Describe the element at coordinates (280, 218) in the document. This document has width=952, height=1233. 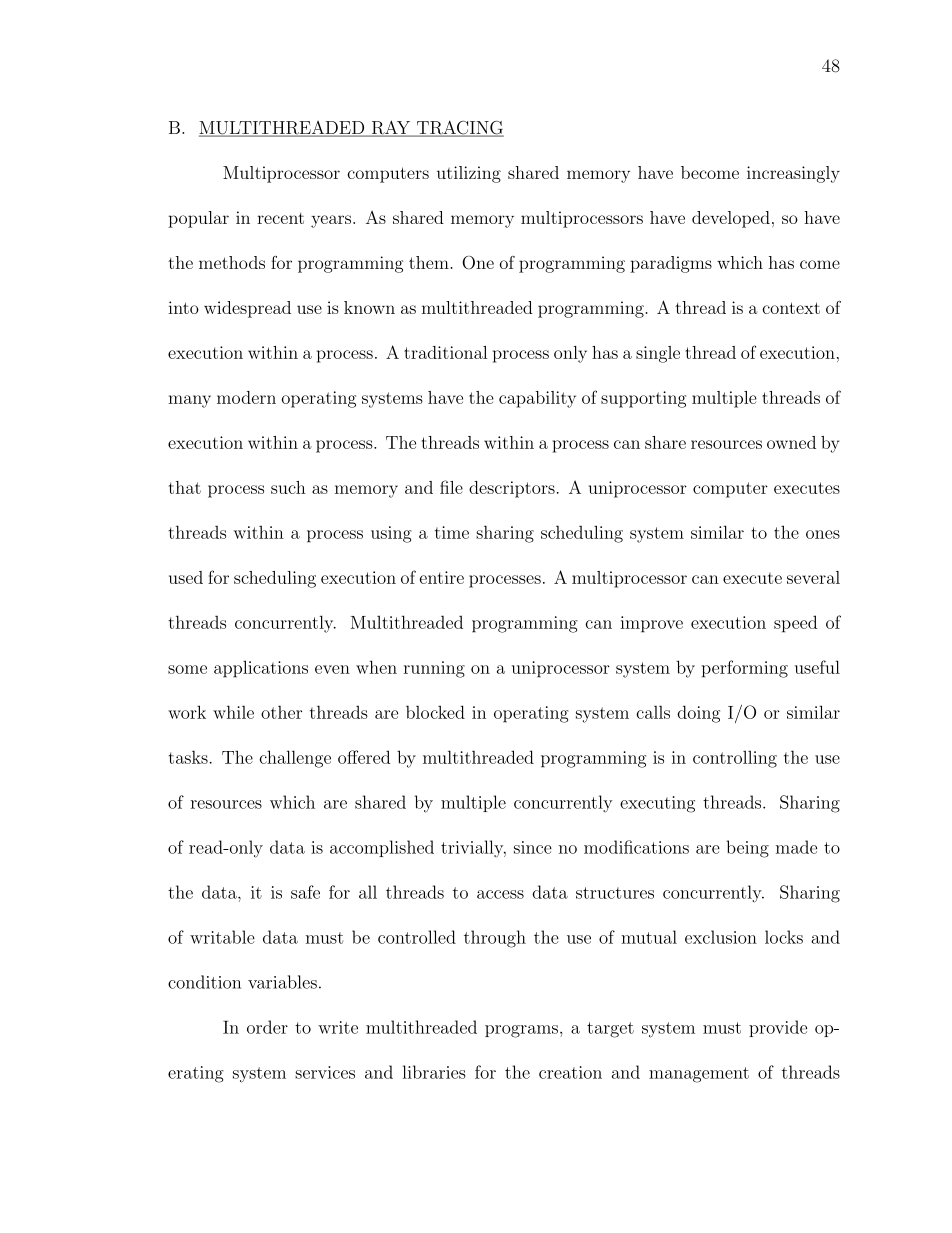
I see `recent` at that location.
